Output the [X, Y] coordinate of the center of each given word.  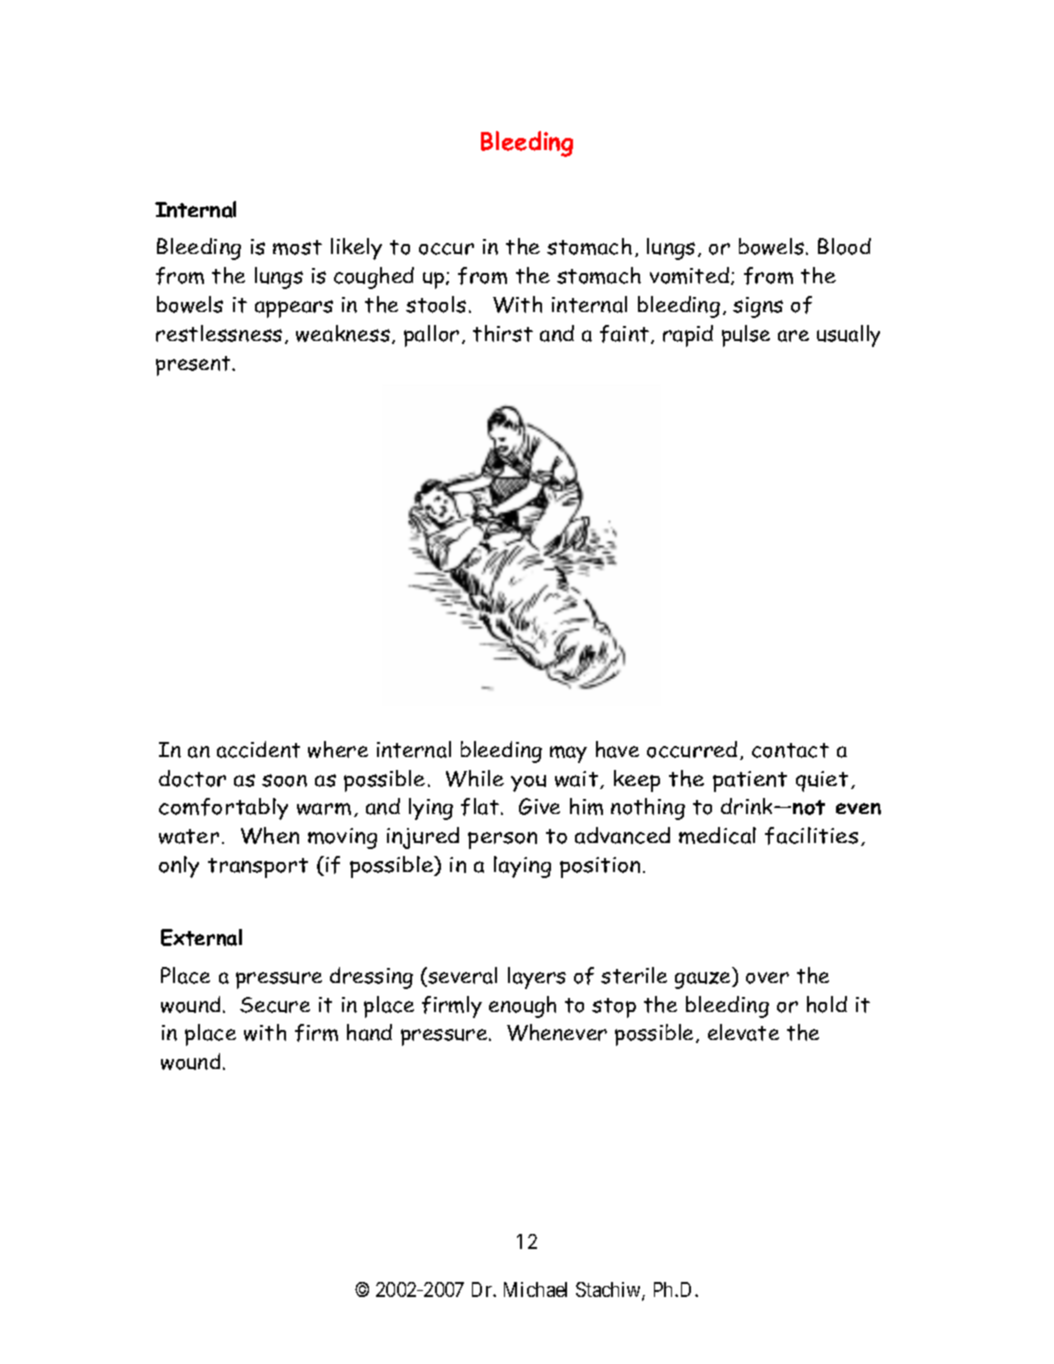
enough [522, 1007]
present [194, 366]
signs [758, 307]
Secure [275, 1005]
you [528, 783]
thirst [503, 333]
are [793, 336]
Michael [535, 1289]
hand [369, 1032]
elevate [743, 1032]
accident [258, 749]
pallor [431, 336]
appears [294, 309]
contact [790, 750]
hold [827, 1004]
